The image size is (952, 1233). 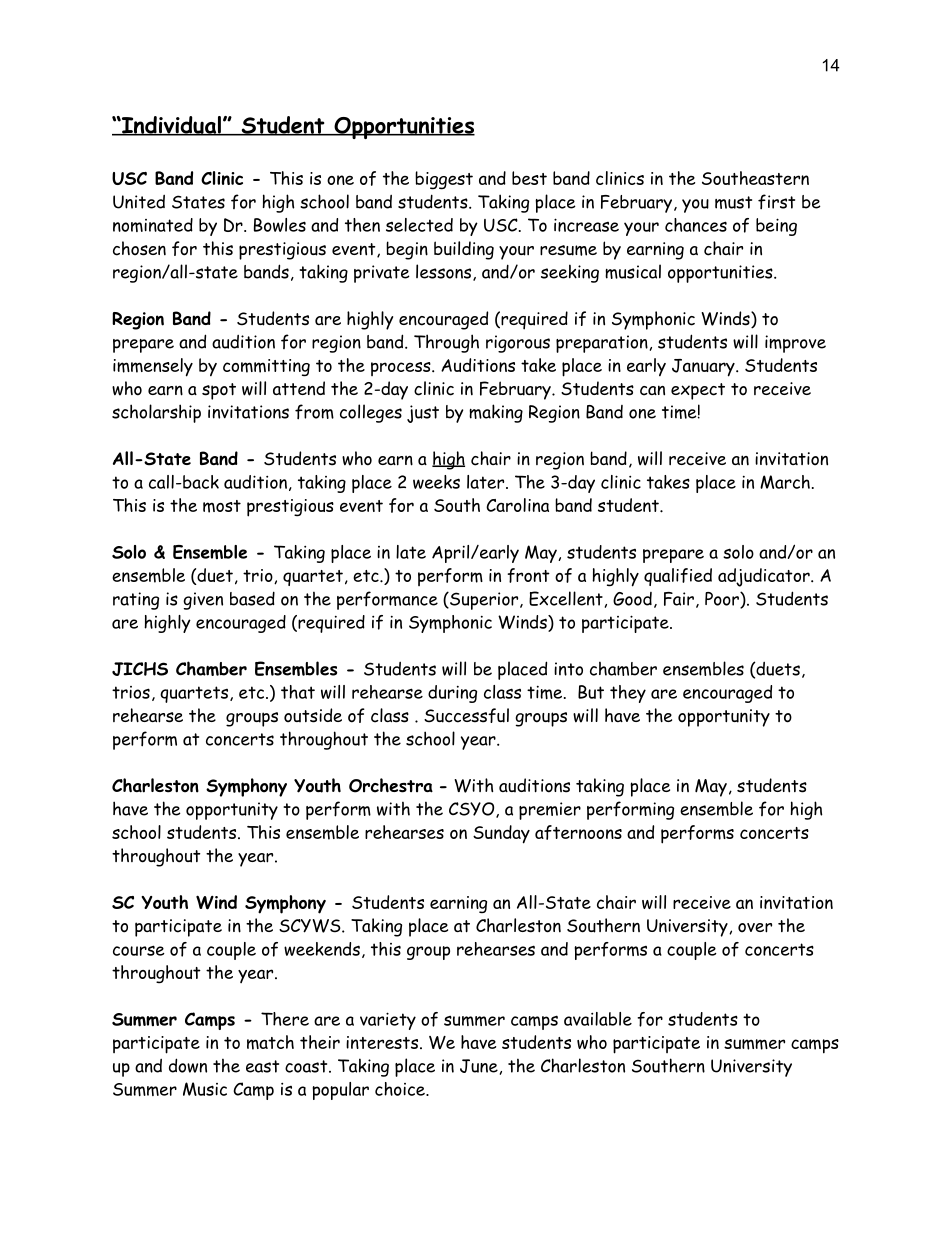 I want to click on January, so click(x=704, y=368).
